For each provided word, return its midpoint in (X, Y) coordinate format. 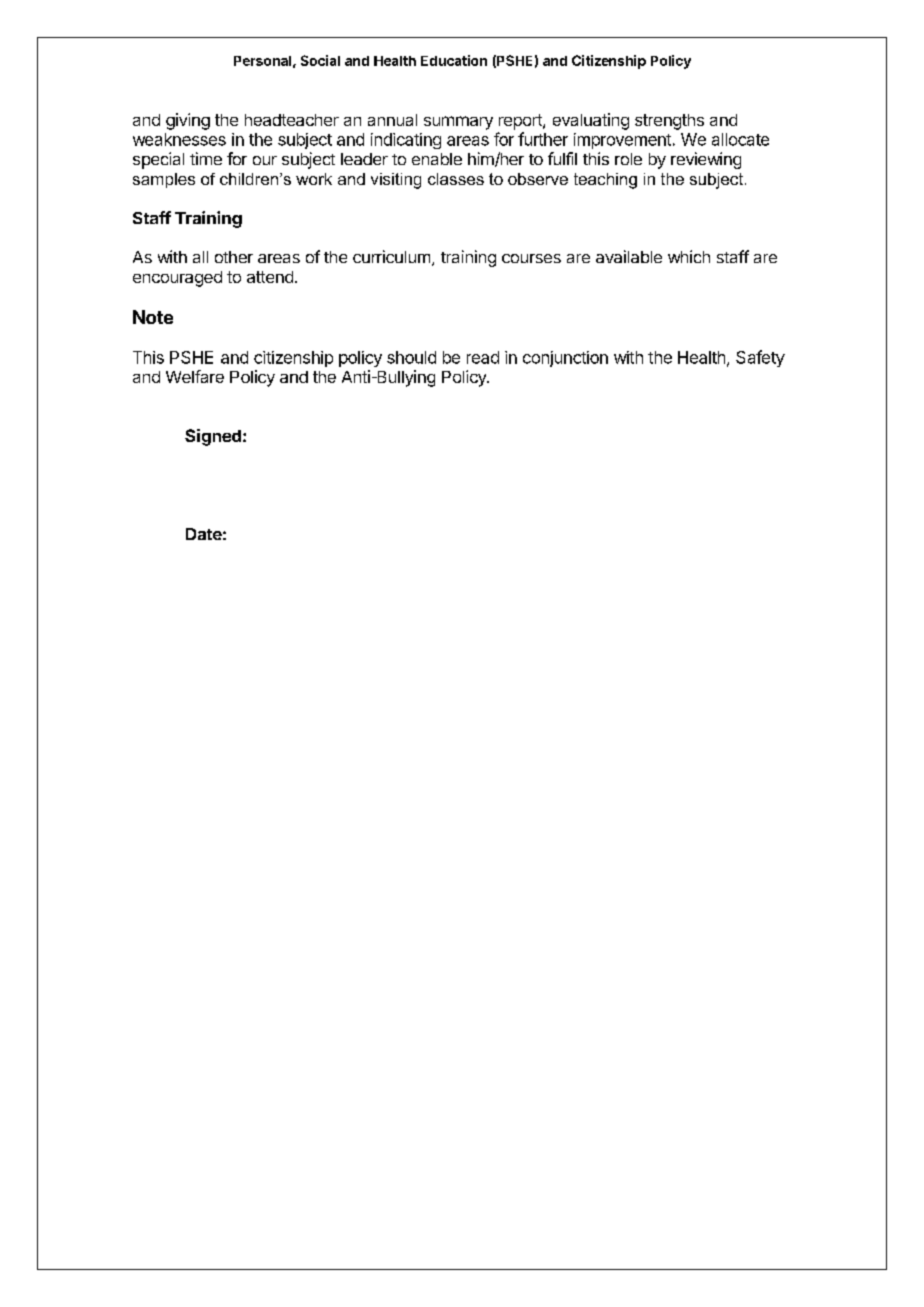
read (483, 357)
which (689, 256)
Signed (213, 437)
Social (320, 60)
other (234, 257)
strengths (669, 122)
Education (454, 60)
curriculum (391, 256)
